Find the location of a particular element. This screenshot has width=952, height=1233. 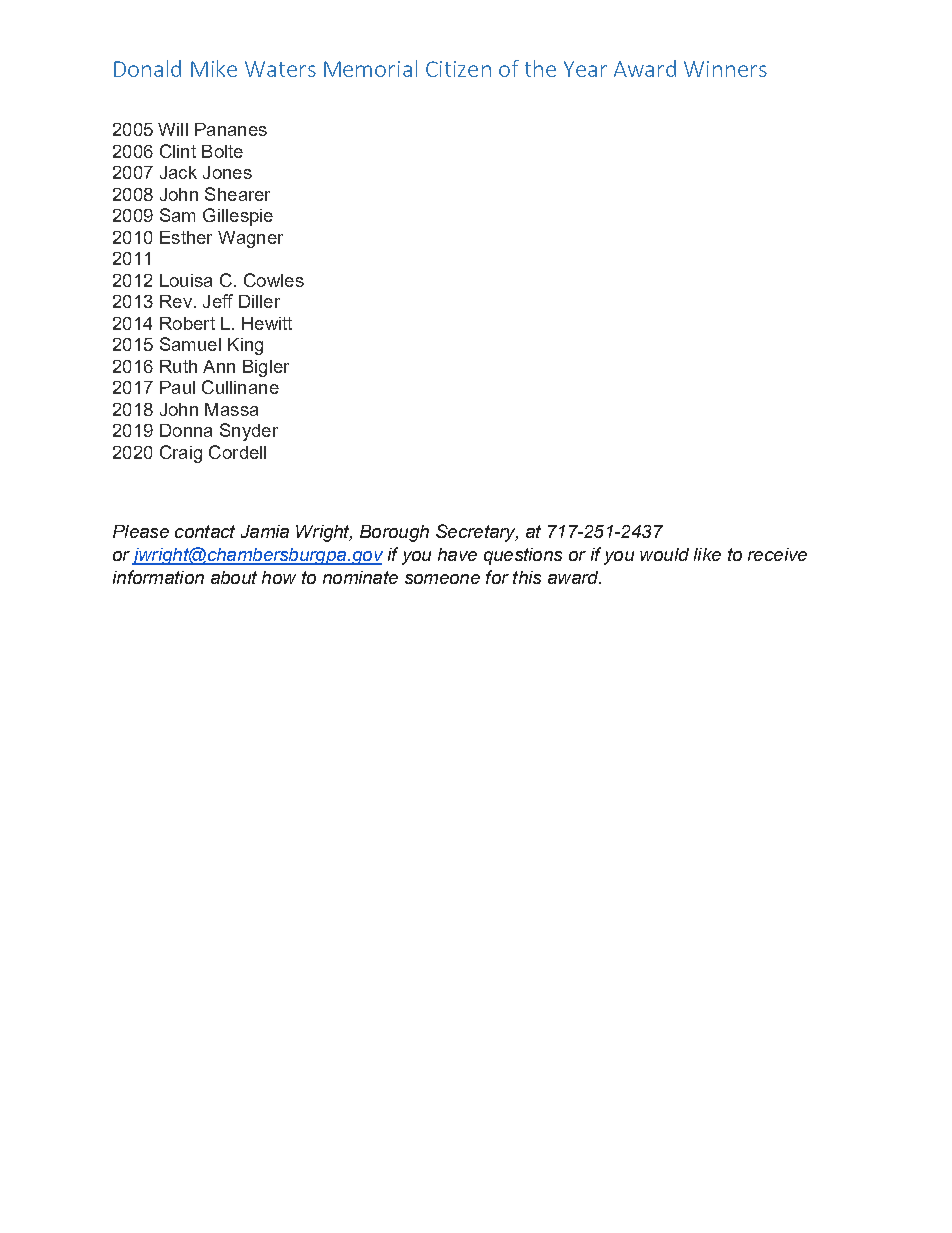

Citizen is located at coordinates (458, 69).
